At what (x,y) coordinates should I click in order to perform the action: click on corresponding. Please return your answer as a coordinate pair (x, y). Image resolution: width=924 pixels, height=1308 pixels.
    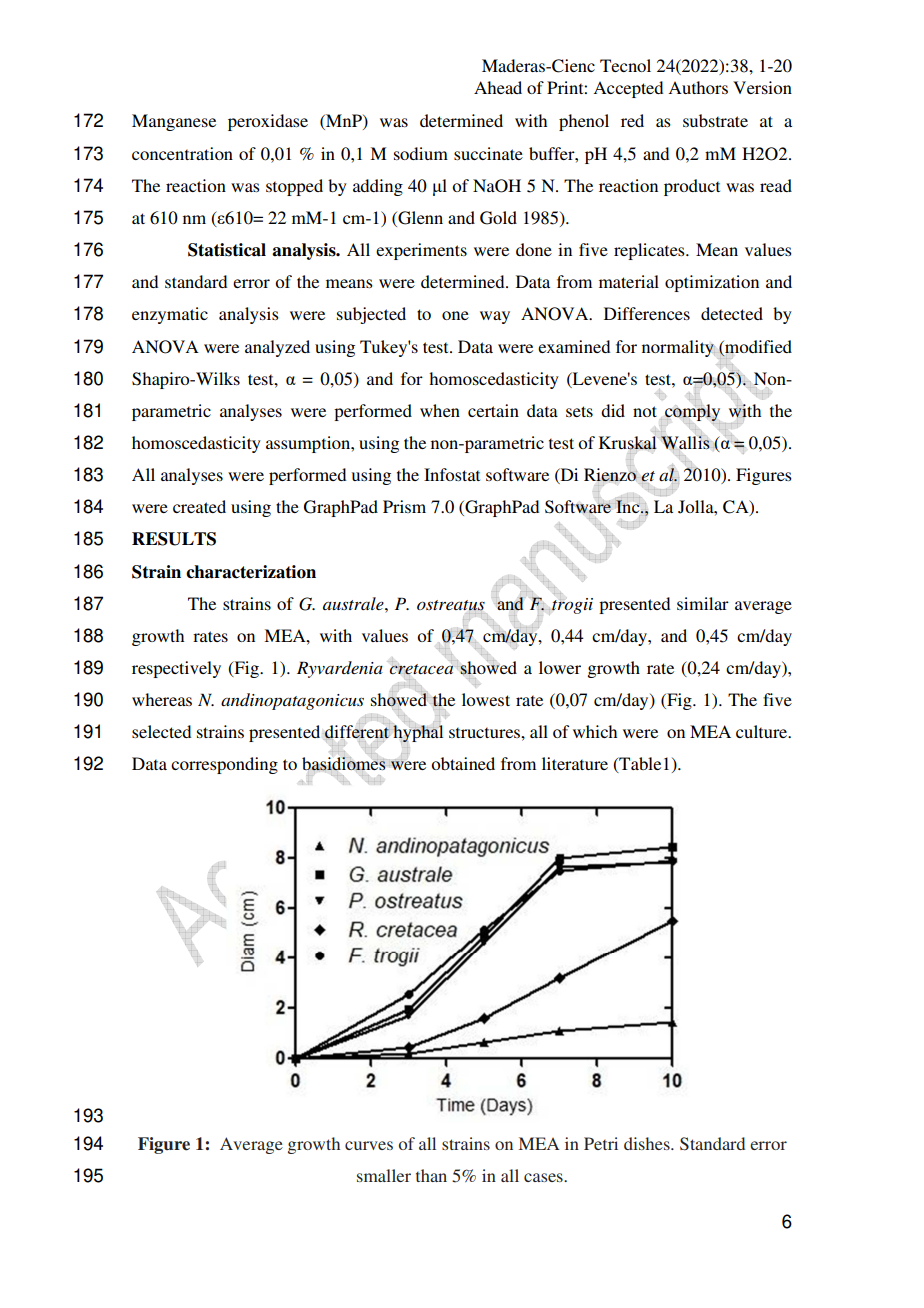
    Looking at the image, I should click on (224, 765).
